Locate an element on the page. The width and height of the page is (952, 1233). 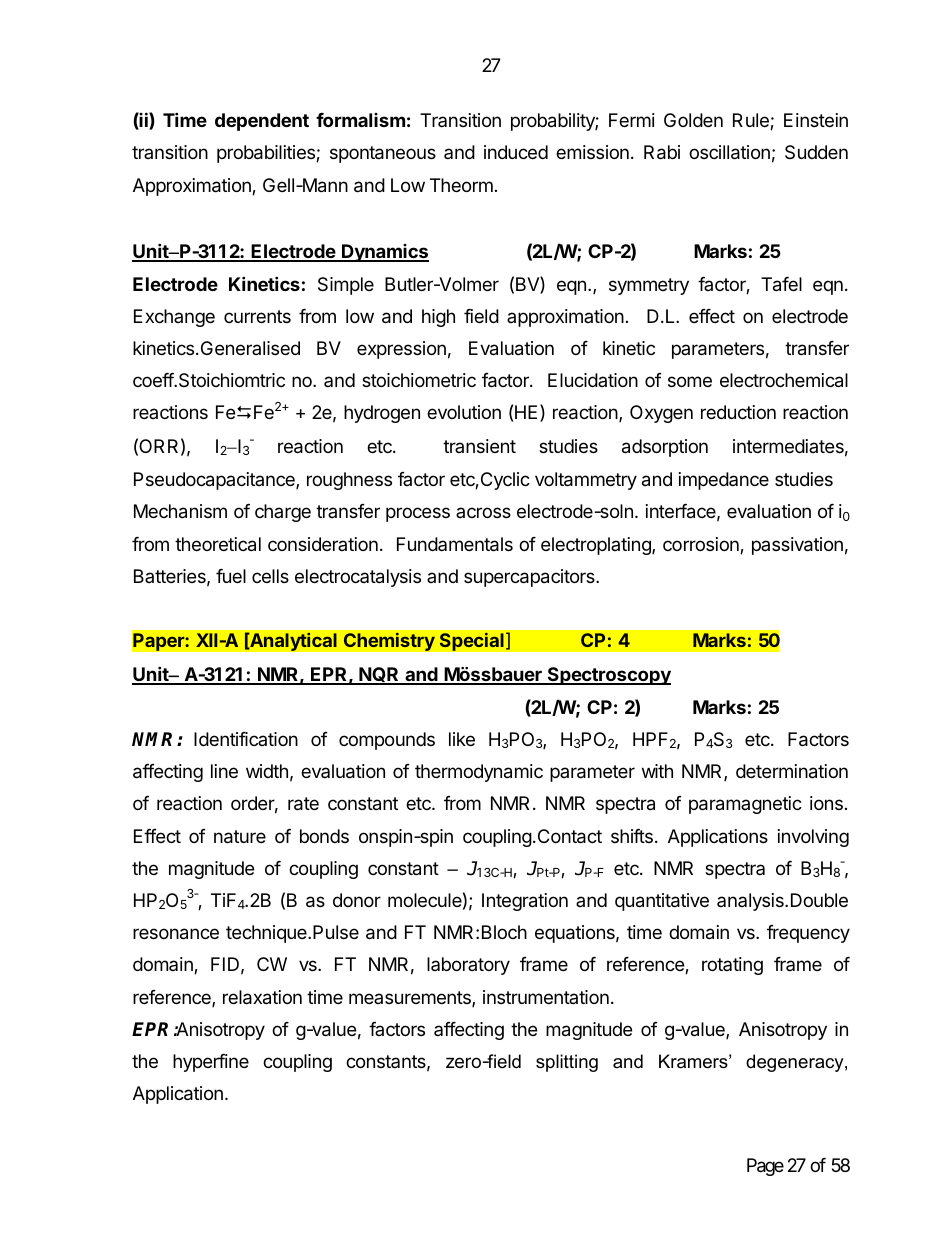
induced is located at coordinates (516, 152).
